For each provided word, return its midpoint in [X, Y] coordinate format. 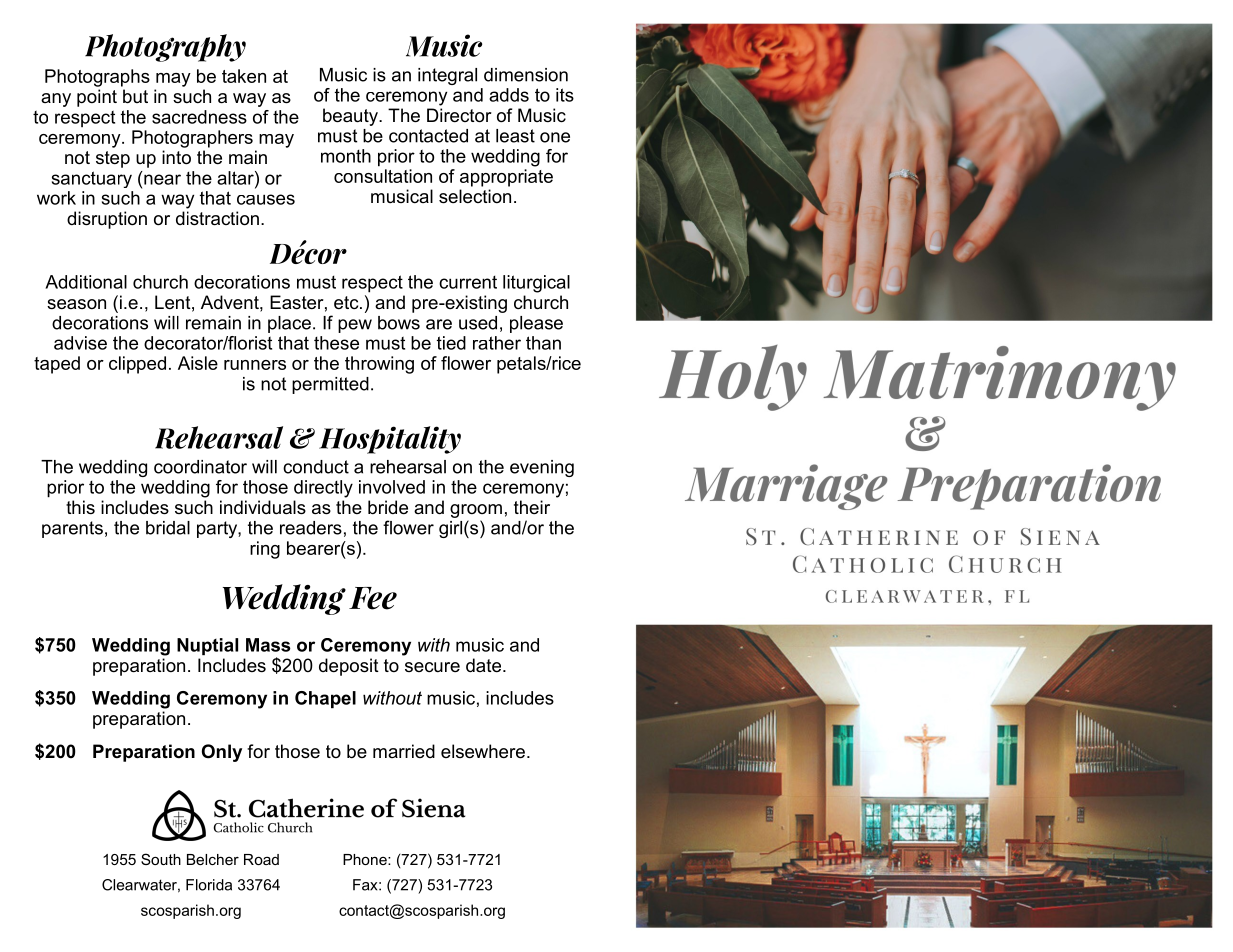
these [336, 343]
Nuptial [207, 646]
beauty [351, 117]
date [485, 665]
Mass [268, 645]
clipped [137, 365]
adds [509, 95]
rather [497, 343]
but [135, 96]
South [161, 859]
